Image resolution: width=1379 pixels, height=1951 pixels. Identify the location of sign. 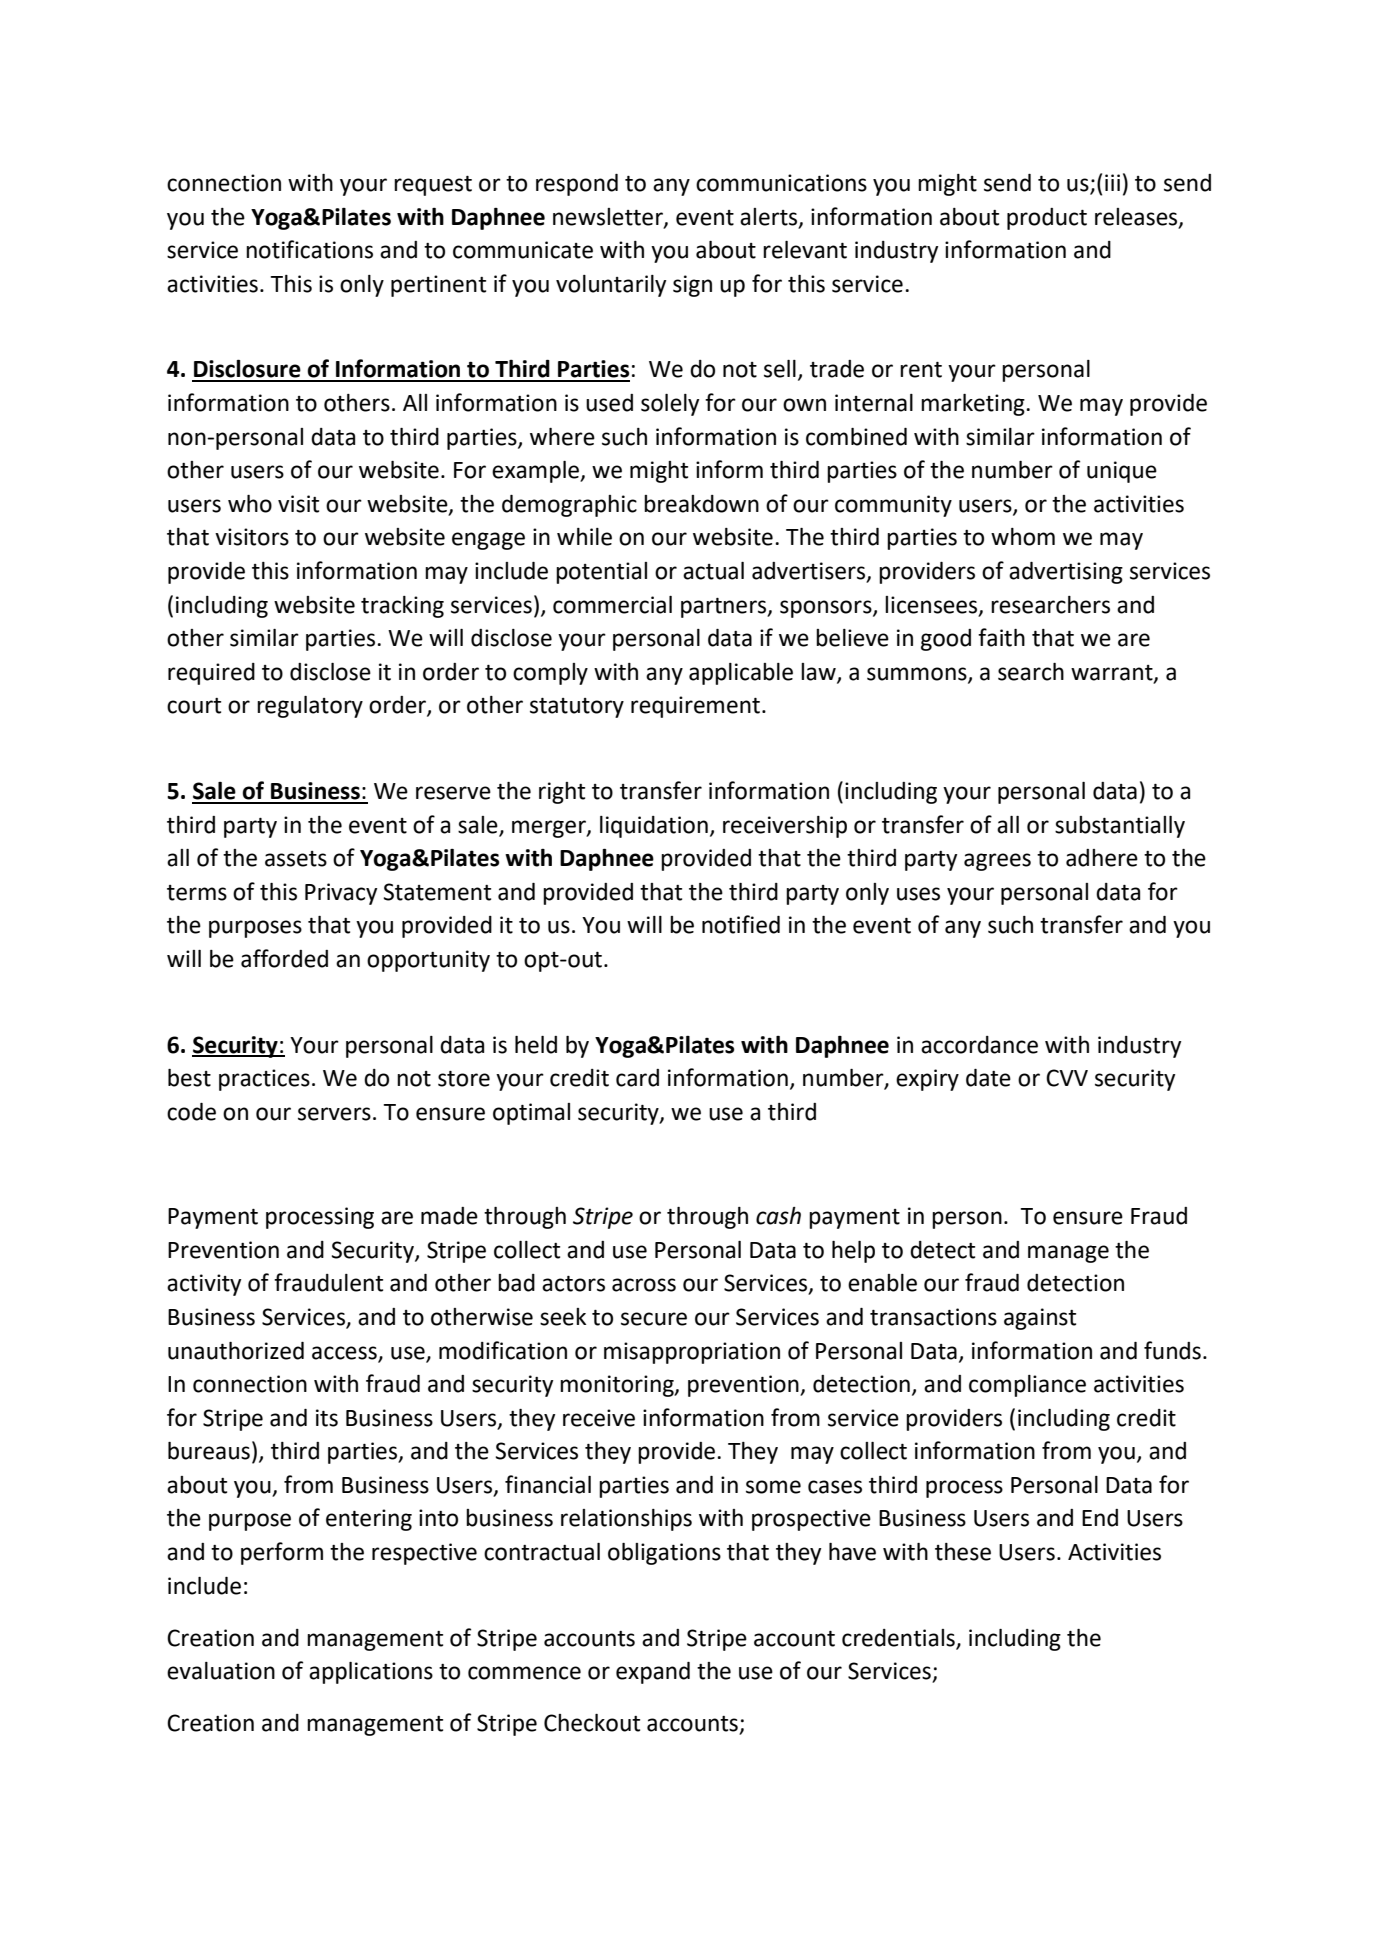
(692, 286).
